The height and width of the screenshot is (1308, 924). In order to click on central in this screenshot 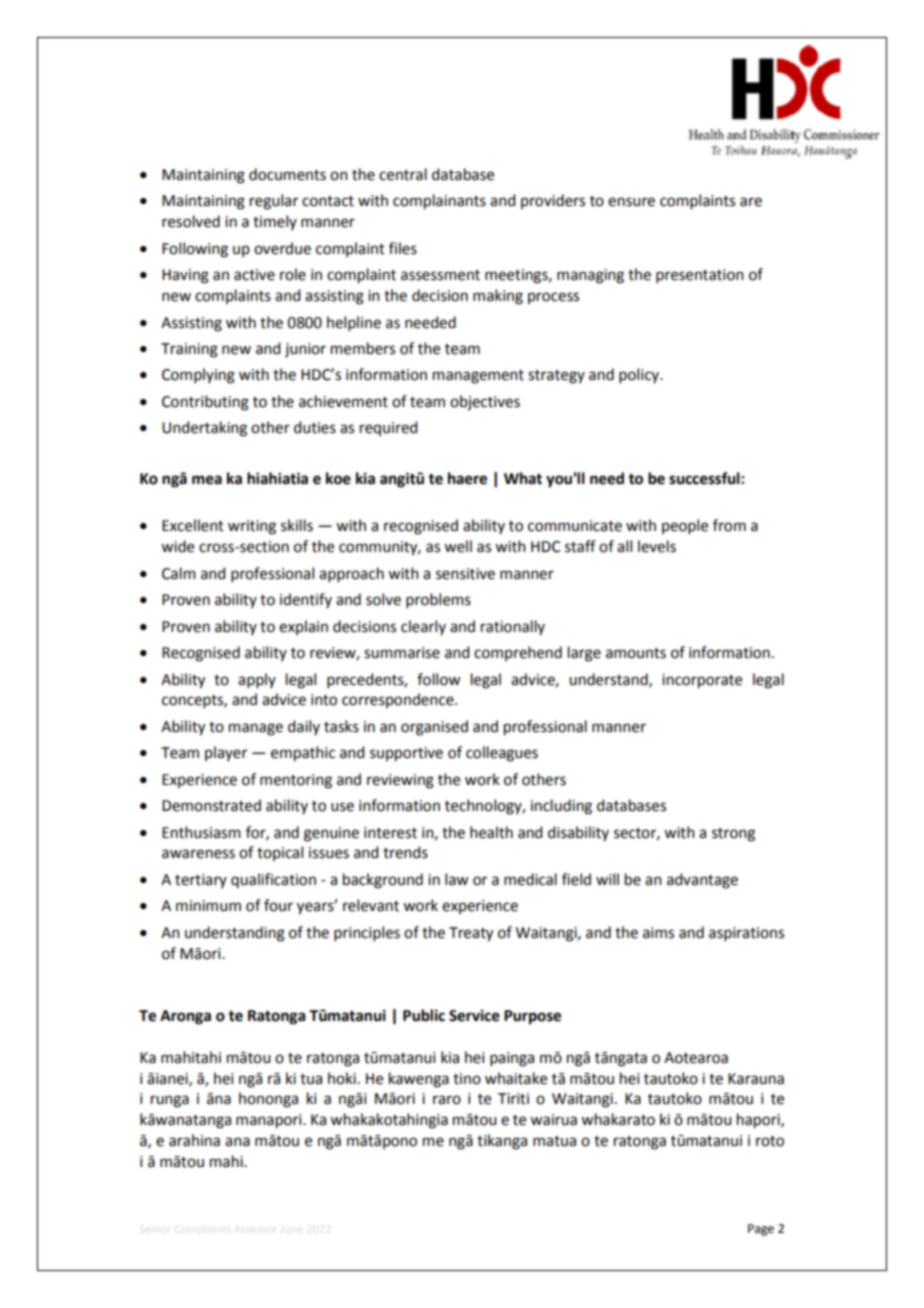, I will do `click(403, 174)`.
